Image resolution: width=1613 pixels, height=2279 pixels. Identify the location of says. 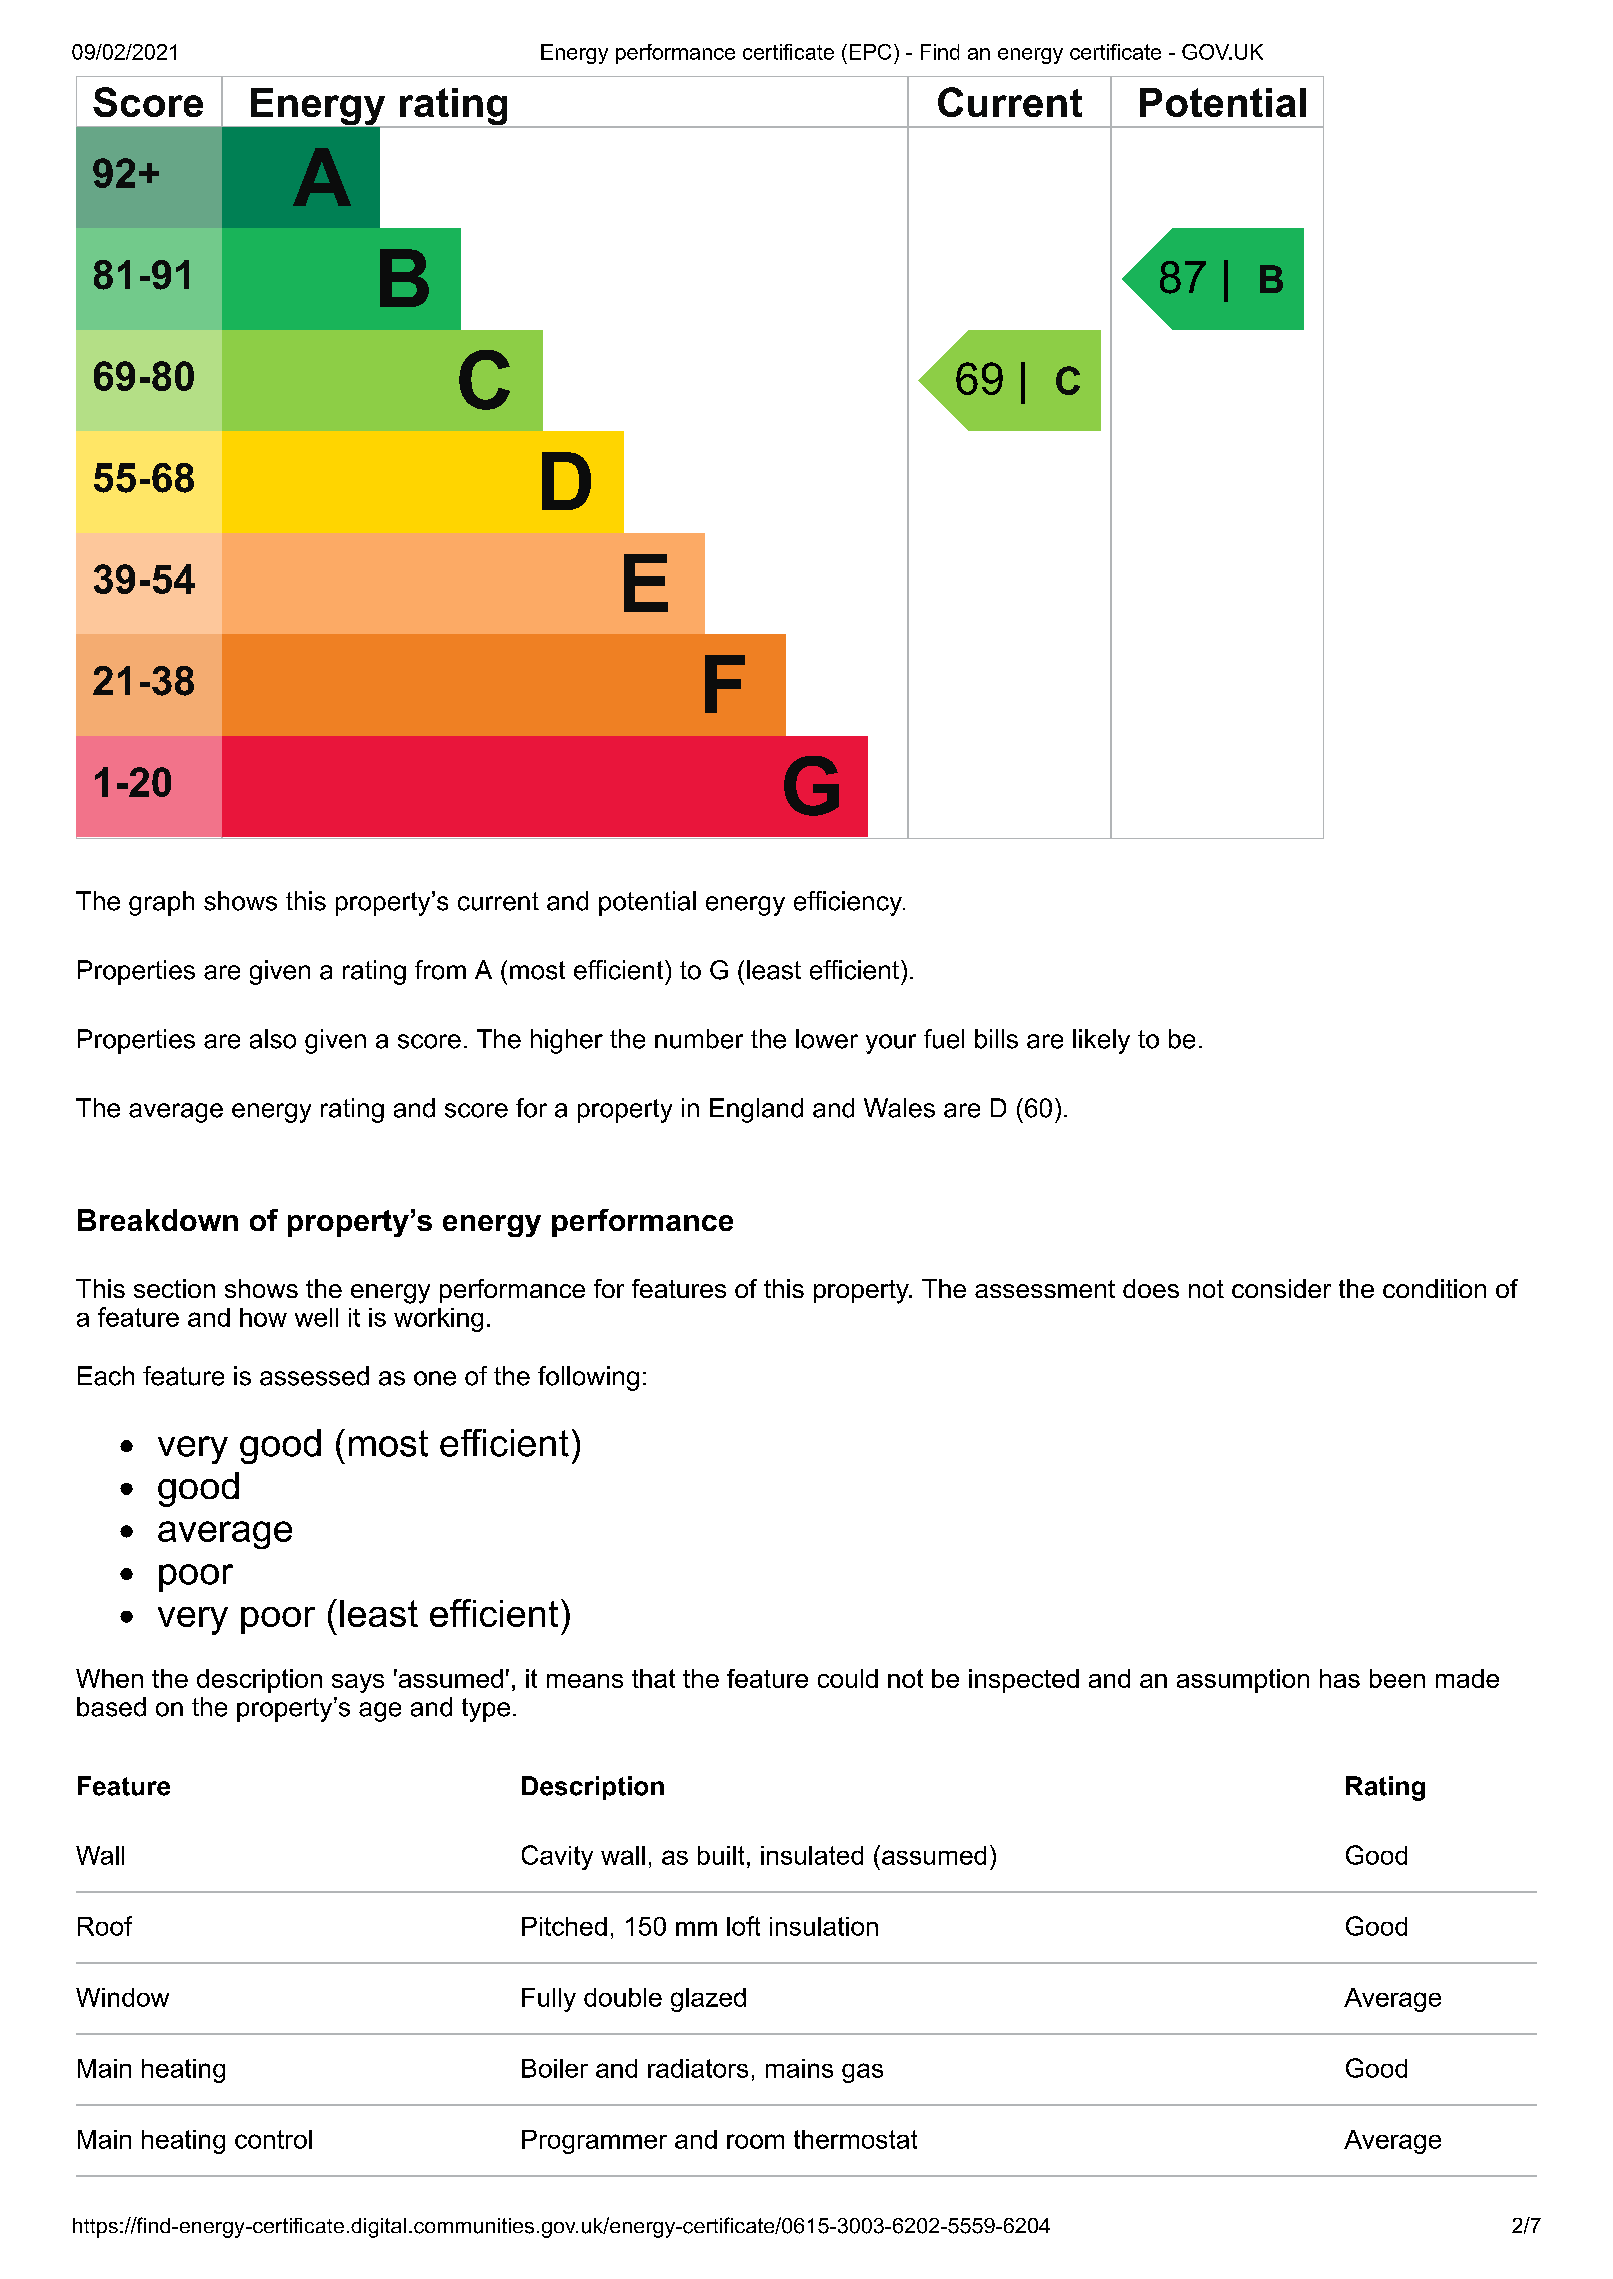
(358, 1683).
